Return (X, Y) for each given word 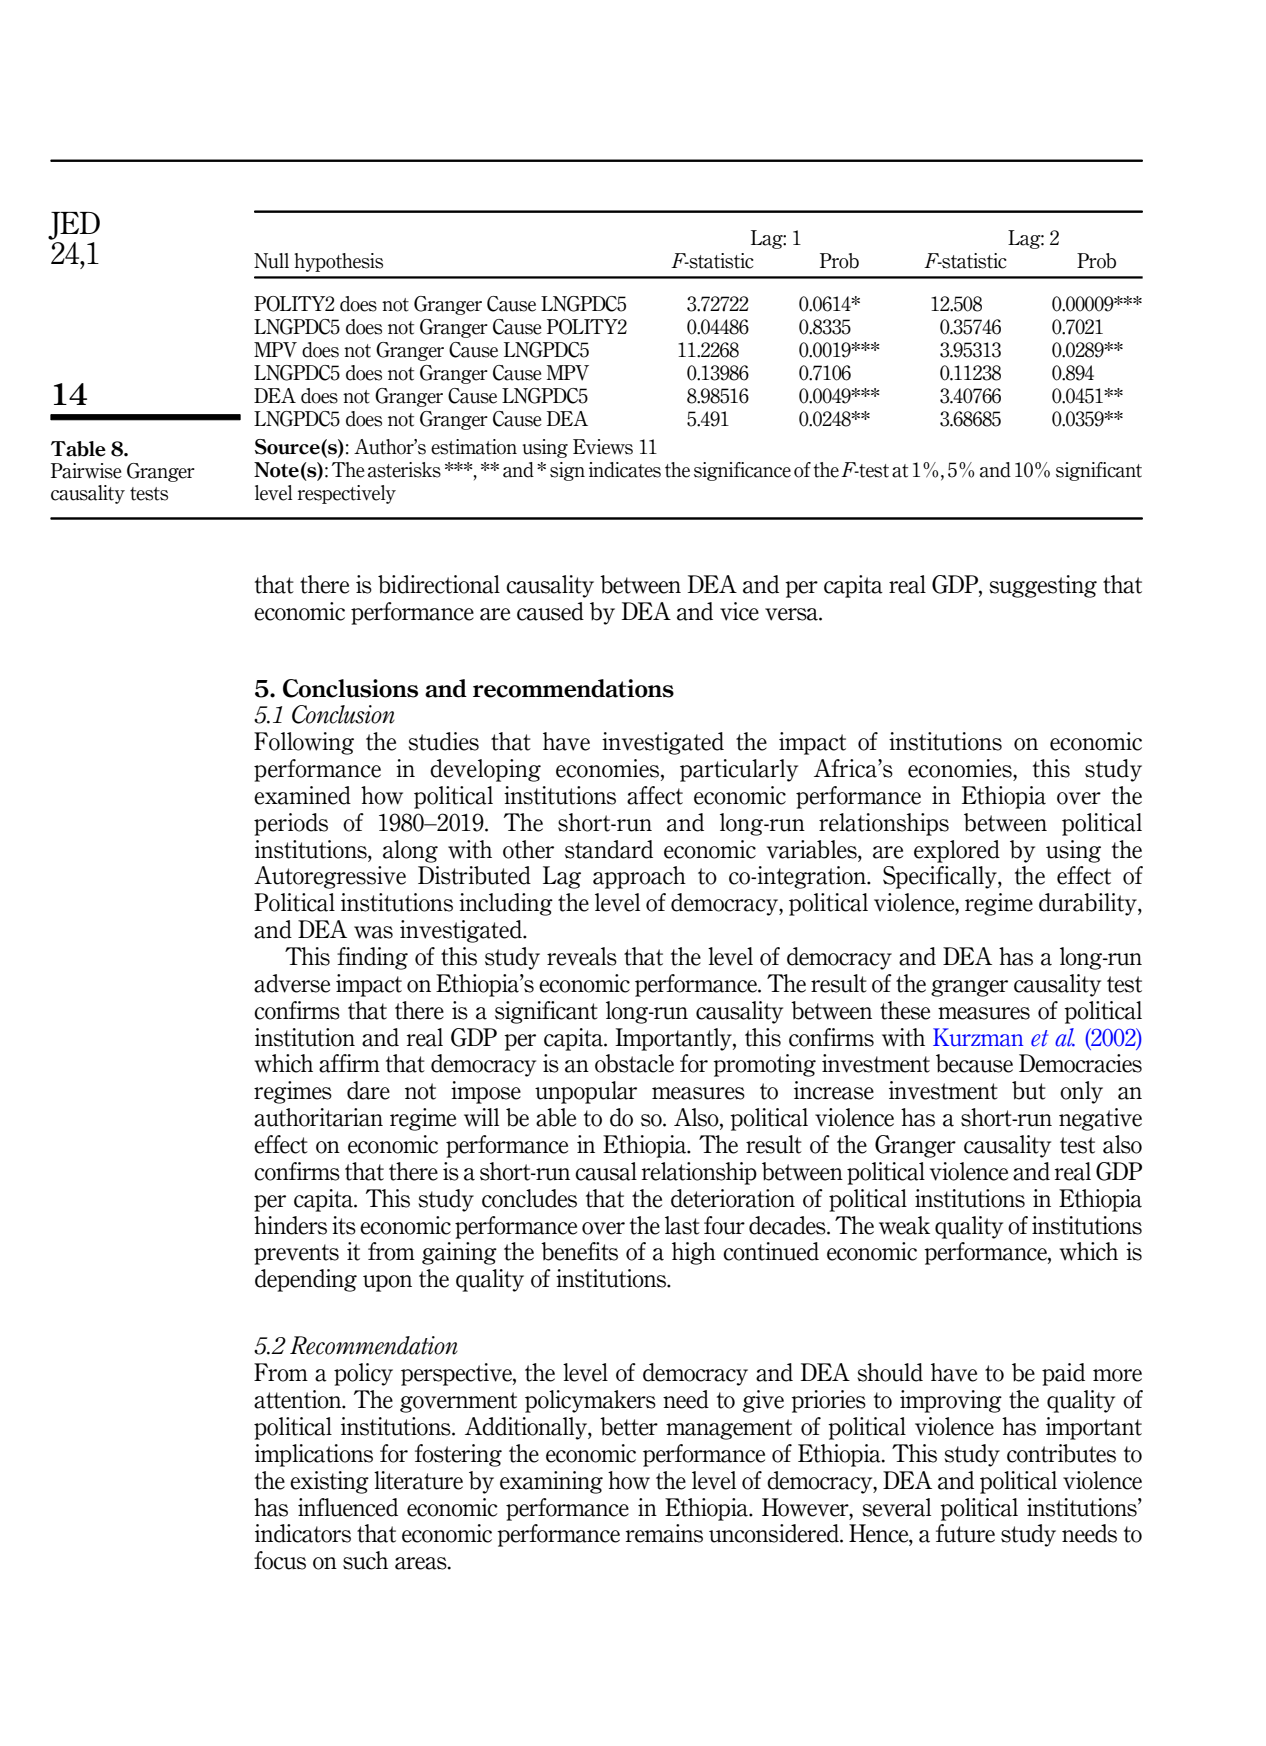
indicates (625, 470)
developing (485, 770)
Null (271, 261)
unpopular (586, 1092)
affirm (349, 1063)
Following (304, 743)
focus (280, 1560)
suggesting (1043, 586)
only (1081, 1092)
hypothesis (338, 262)
